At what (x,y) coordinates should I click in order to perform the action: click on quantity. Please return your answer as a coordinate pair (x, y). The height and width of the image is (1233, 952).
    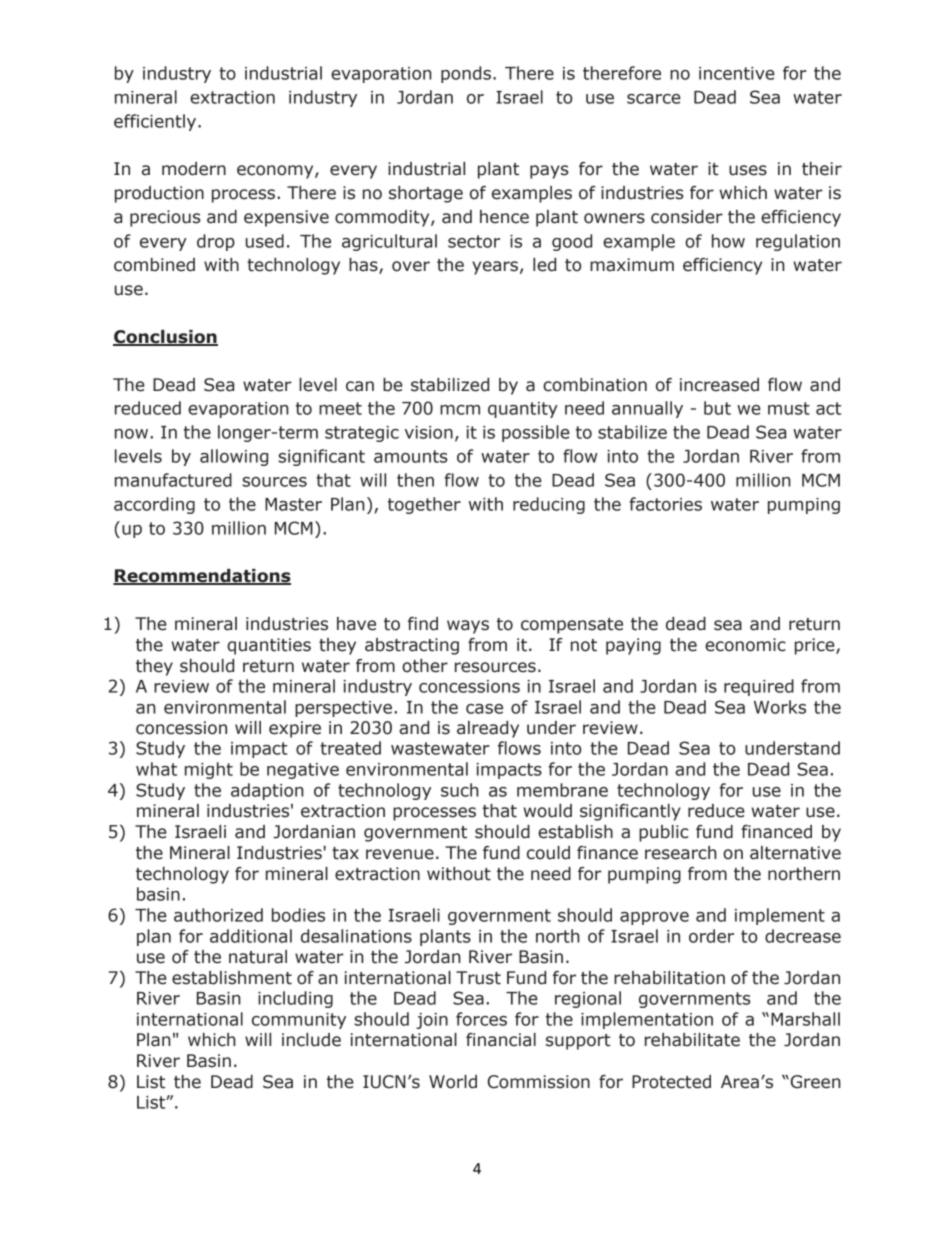
    Looking at the image, I should click on (523, 410).
